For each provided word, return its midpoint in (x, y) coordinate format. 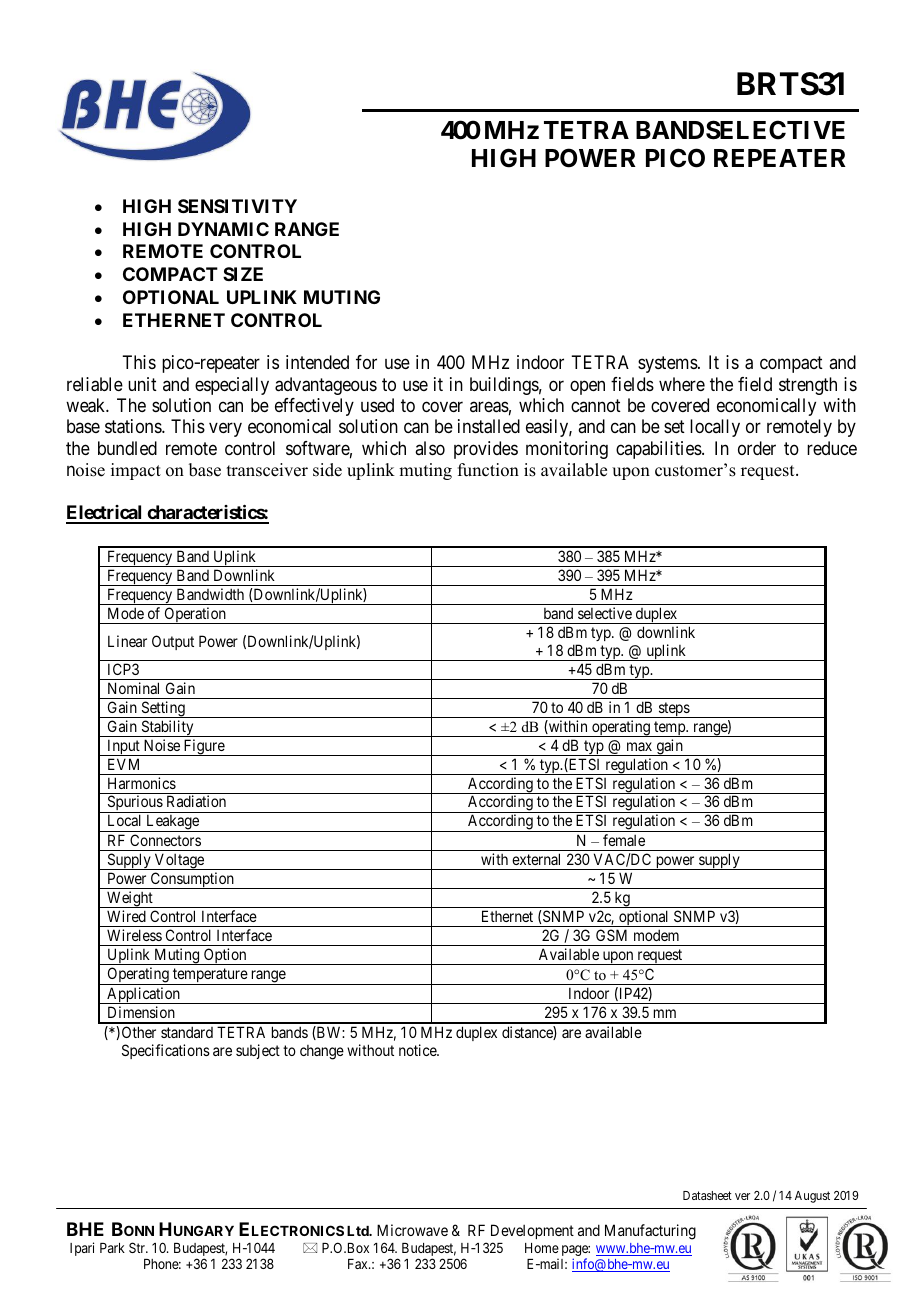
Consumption (192, 880)
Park (112, 1248)
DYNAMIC (223, 229)
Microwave (412, 1230)
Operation (195, 615)
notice (418, 1050)
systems (668, 364)
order (757, 448)
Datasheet (707, 1195)
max (639, 746)
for (366, 362)
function (488, 470)
